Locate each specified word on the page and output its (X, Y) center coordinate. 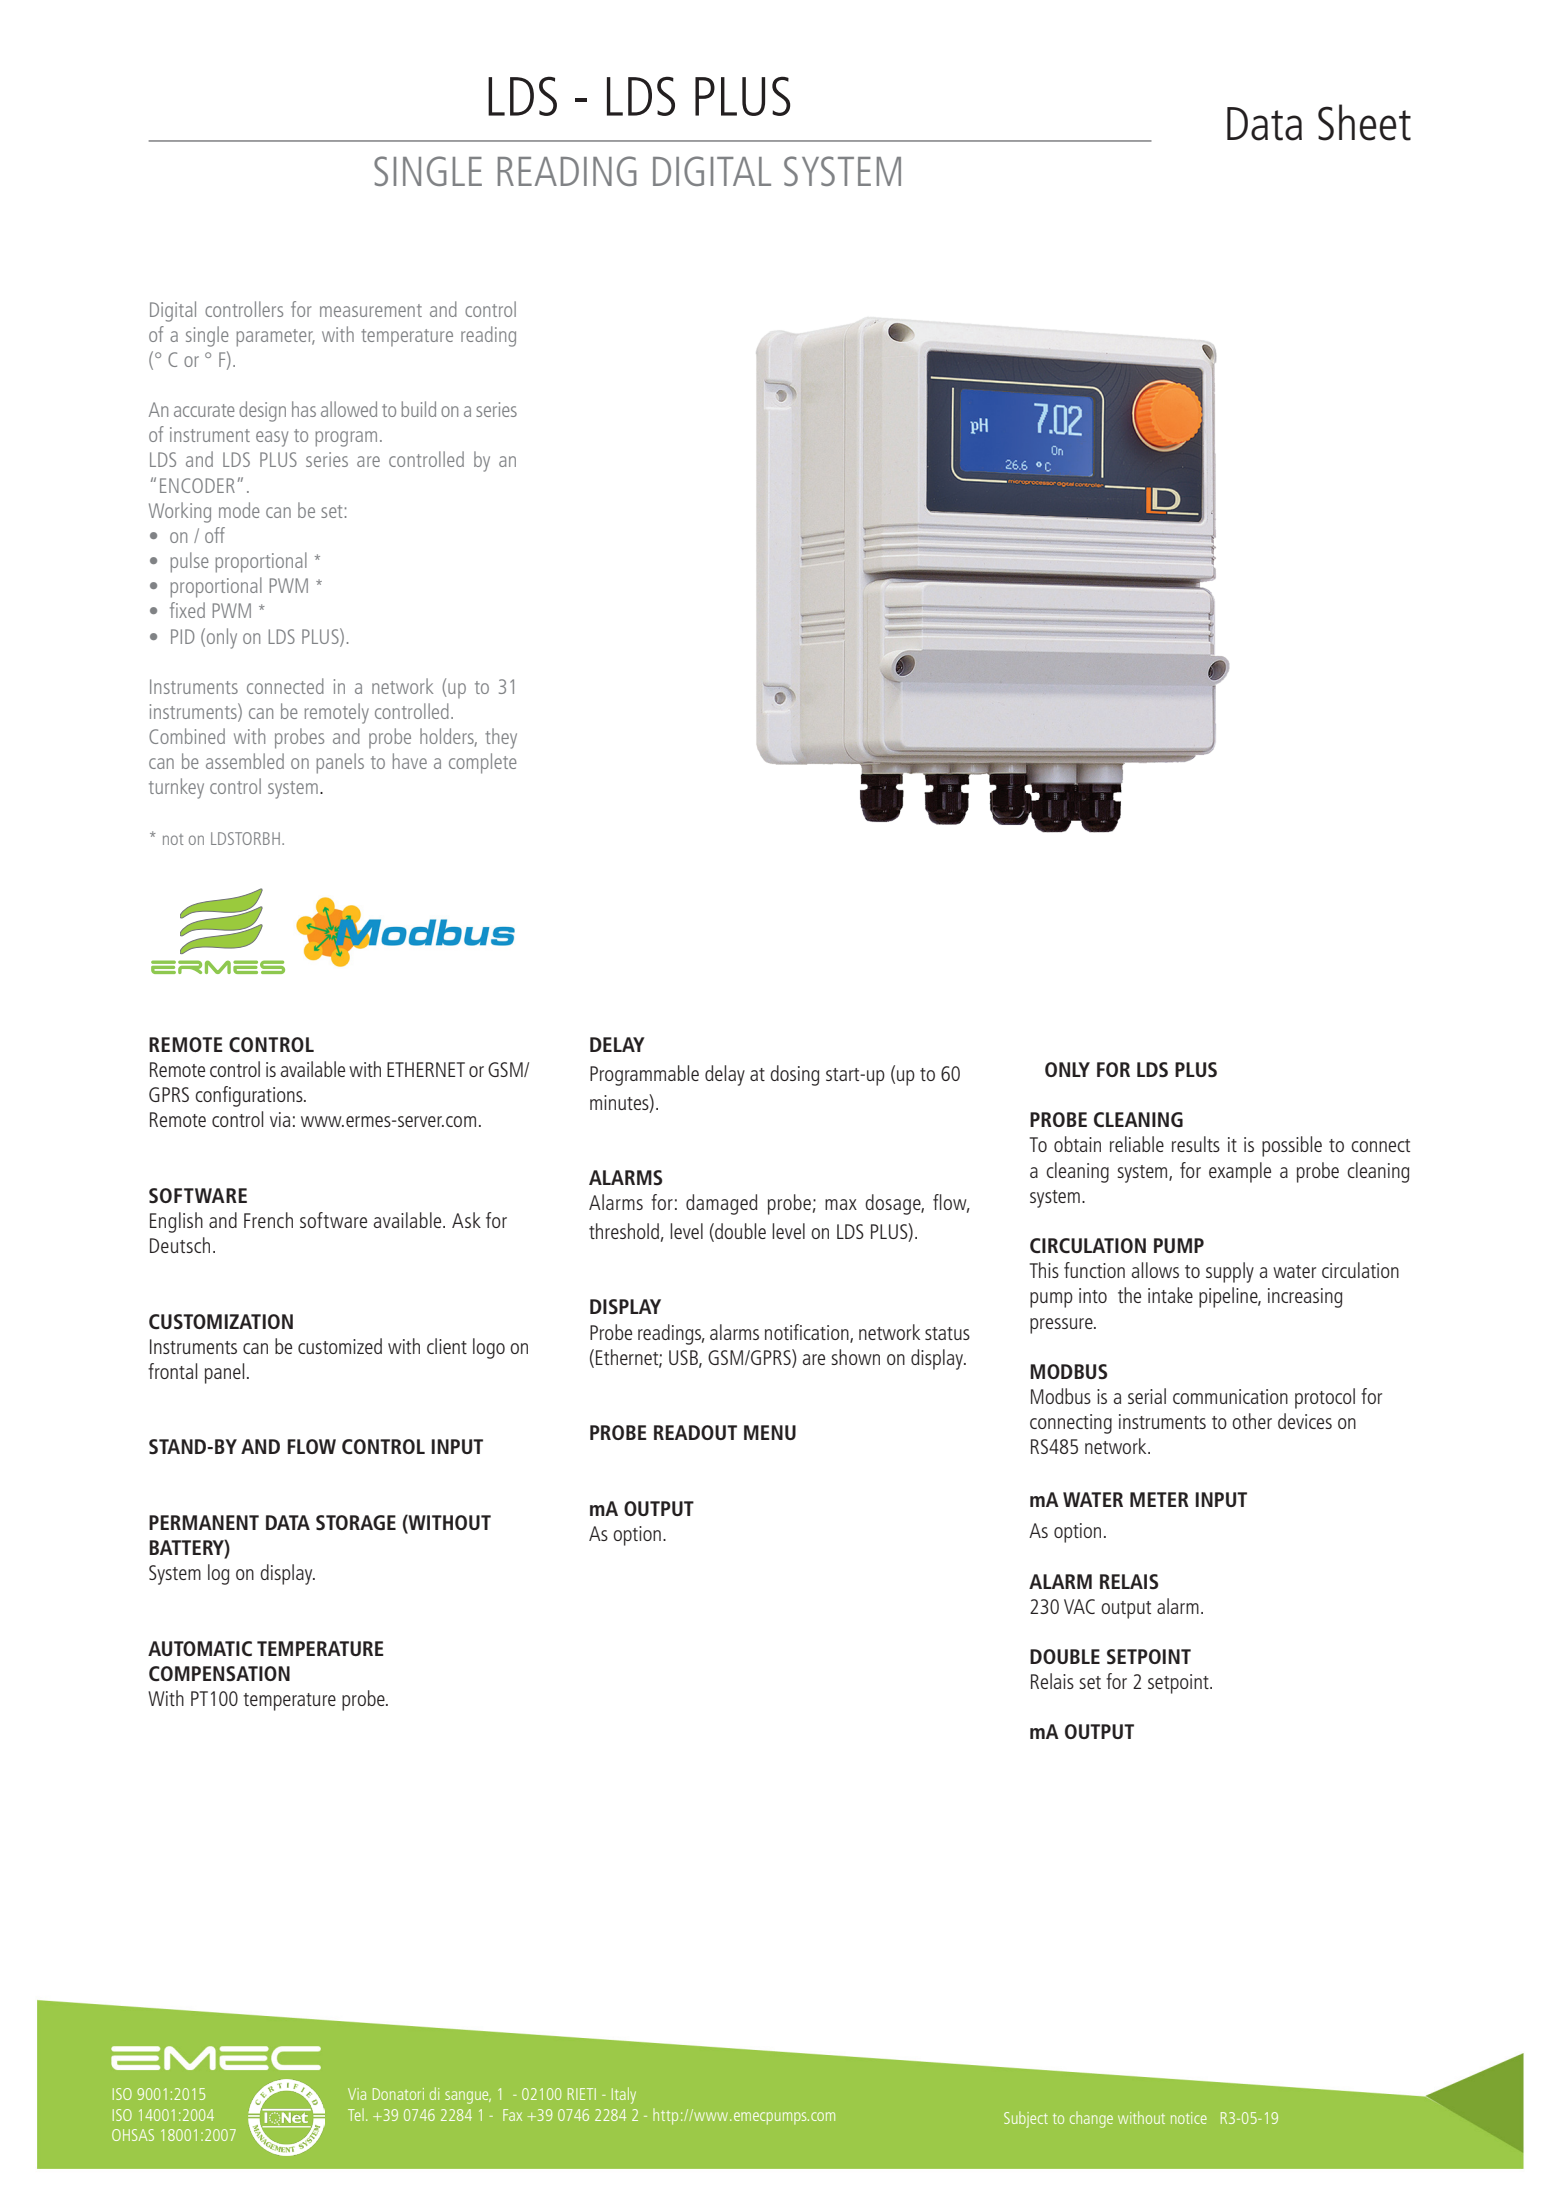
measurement (371, 310)
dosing (794, 1075)
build (418, 409)
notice (1189, 2118)
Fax (512, 2115)
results (1196, 1144)
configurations (250, 1096)
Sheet (1364, 122)
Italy (624, 2095)
